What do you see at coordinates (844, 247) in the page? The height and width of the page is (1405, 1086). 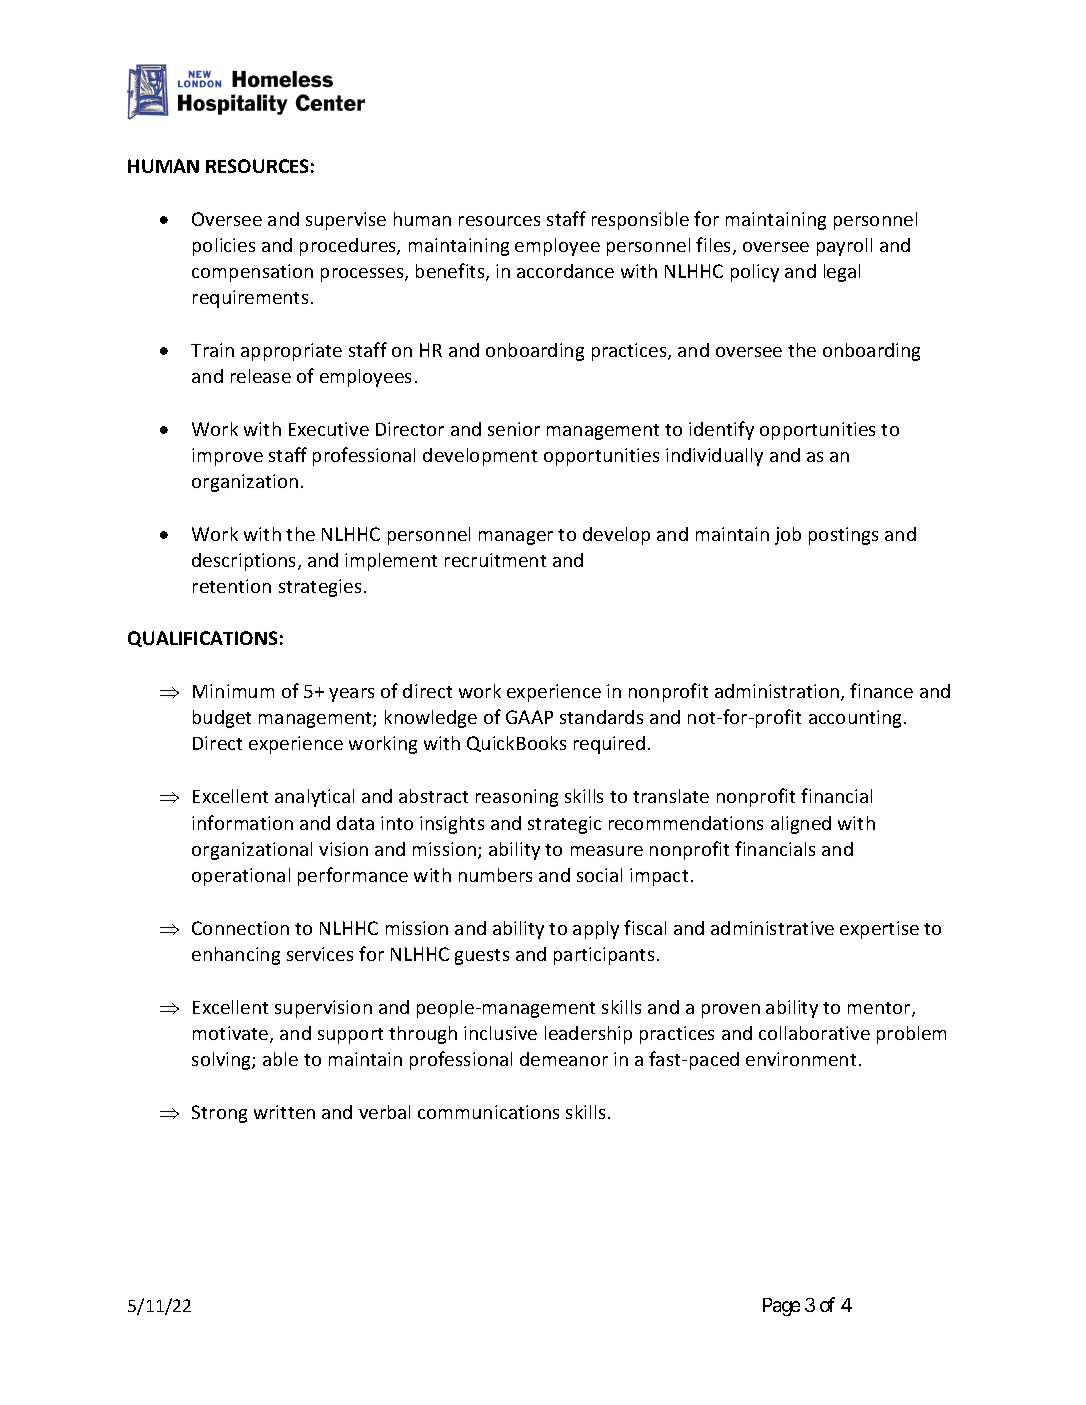 I see `payroll` at bounding box center [844, 247].
